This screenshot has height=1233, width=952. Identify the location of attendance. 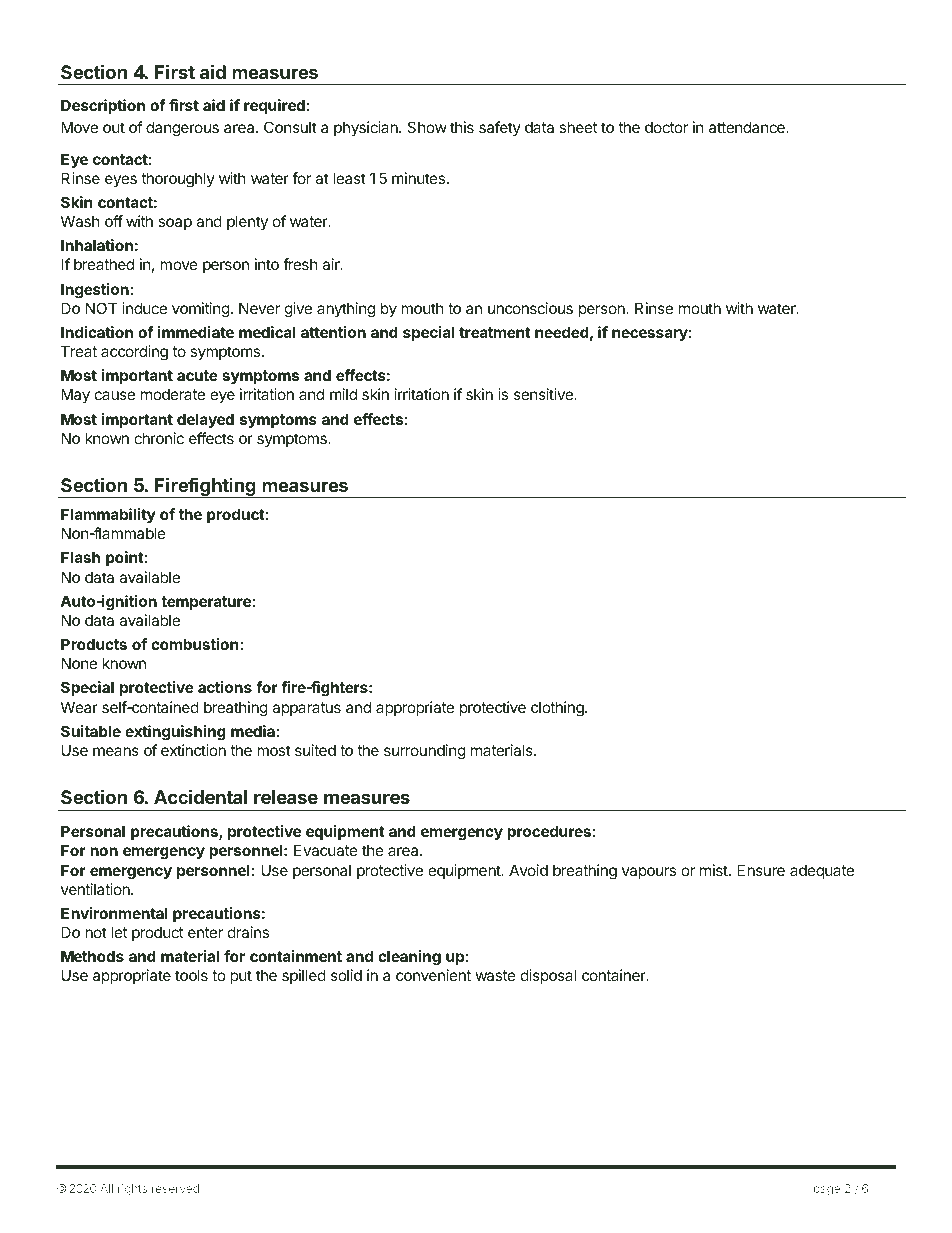
(748, 127).
